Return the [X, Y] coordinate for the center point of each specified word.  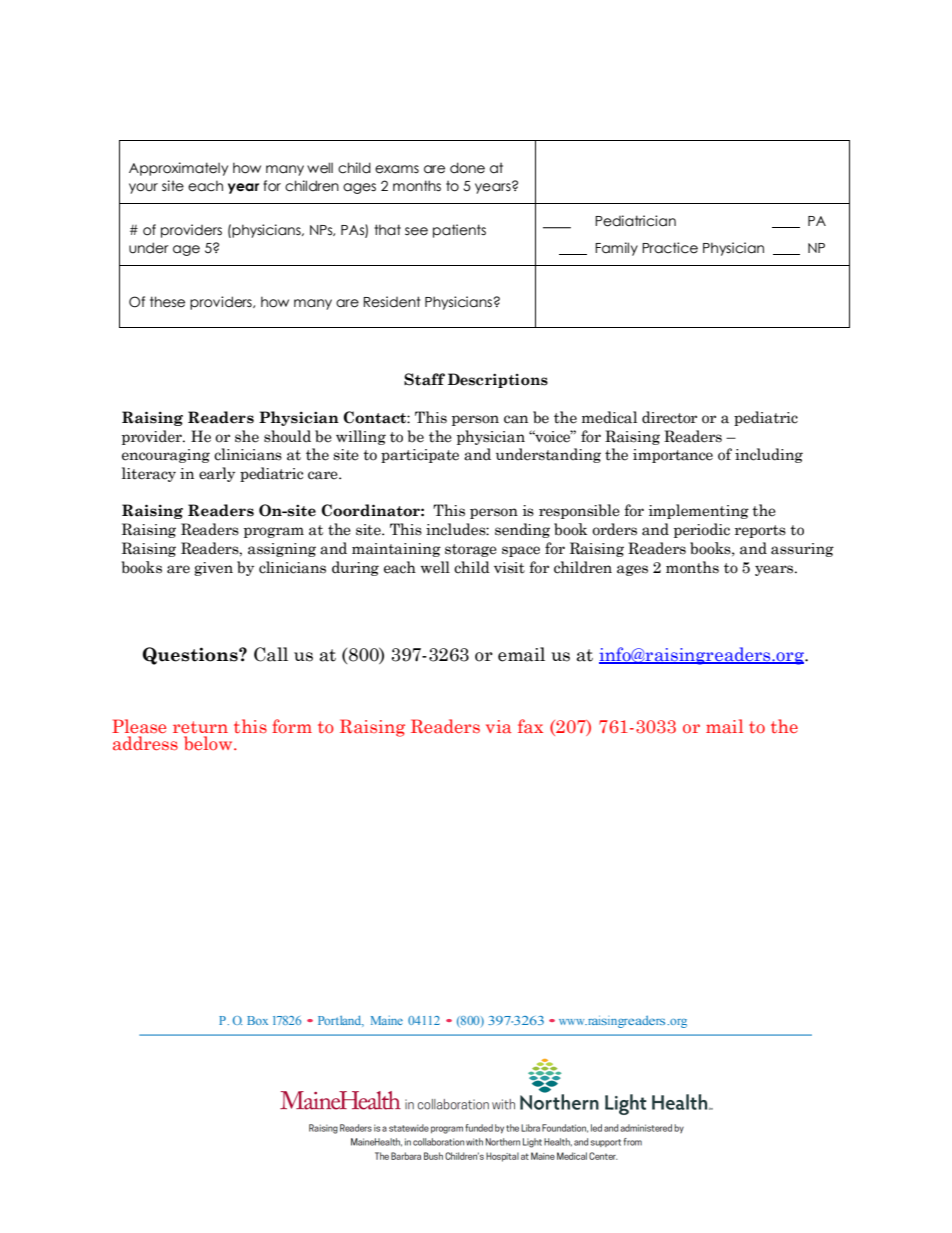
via [499, 726]
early [217, 474]
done [467, 168]
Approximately [178, 169]
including [769, 455]
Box [257, 1020]
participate [420, 456]
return [200, 727]
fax [530, 726]
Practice [670, 248]
